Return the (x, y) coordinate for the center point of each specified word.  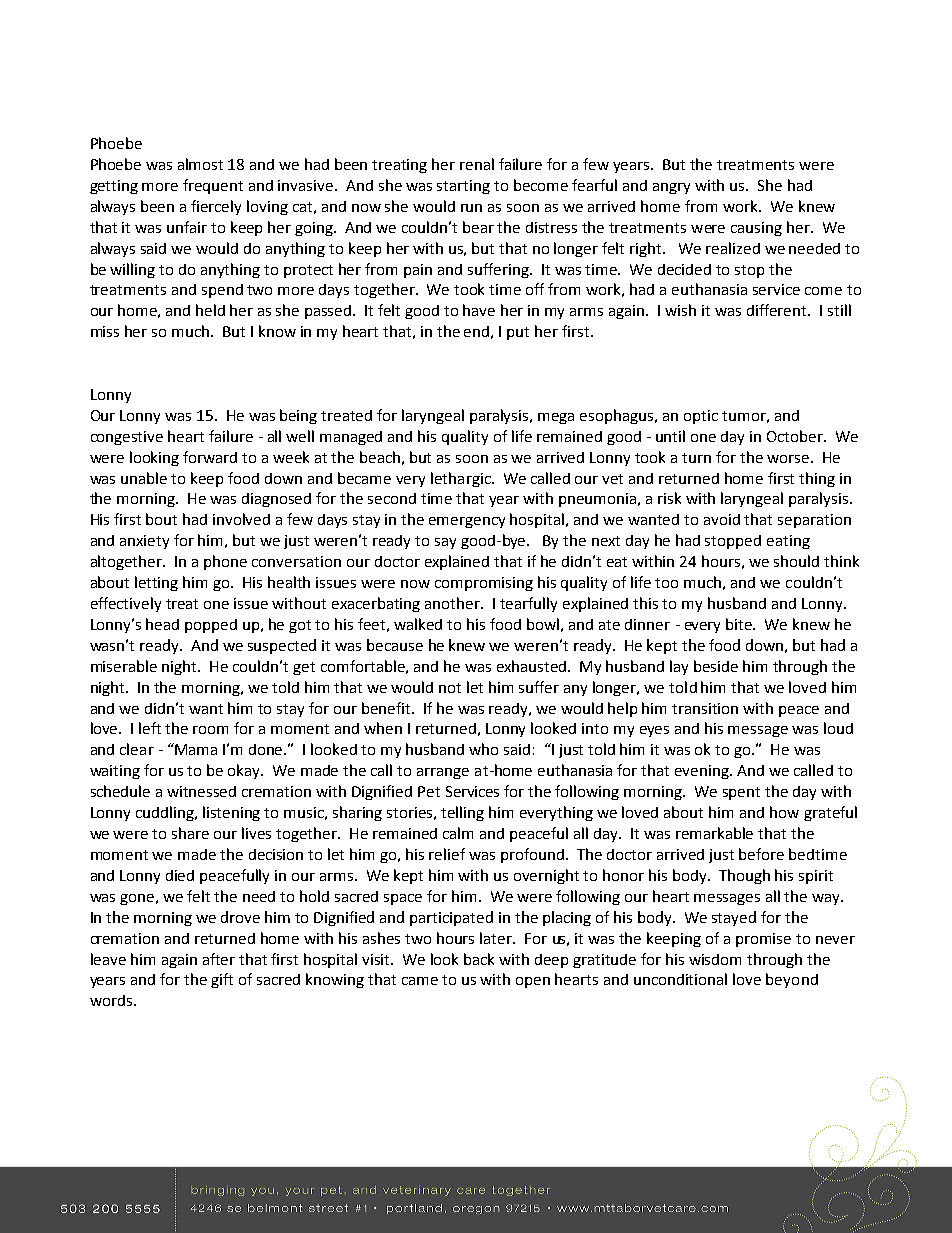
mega (556, 418)
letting (156, 583)
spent (741, 793)
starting (463, 187)
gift (222, 980)
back (479, 959)
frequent (213, 186)
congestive (127, 438)
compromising (484, 584)
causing (756, 229)
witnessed (201, 791)
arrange (443, 773)
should (796, 561)
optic (701, 417)
